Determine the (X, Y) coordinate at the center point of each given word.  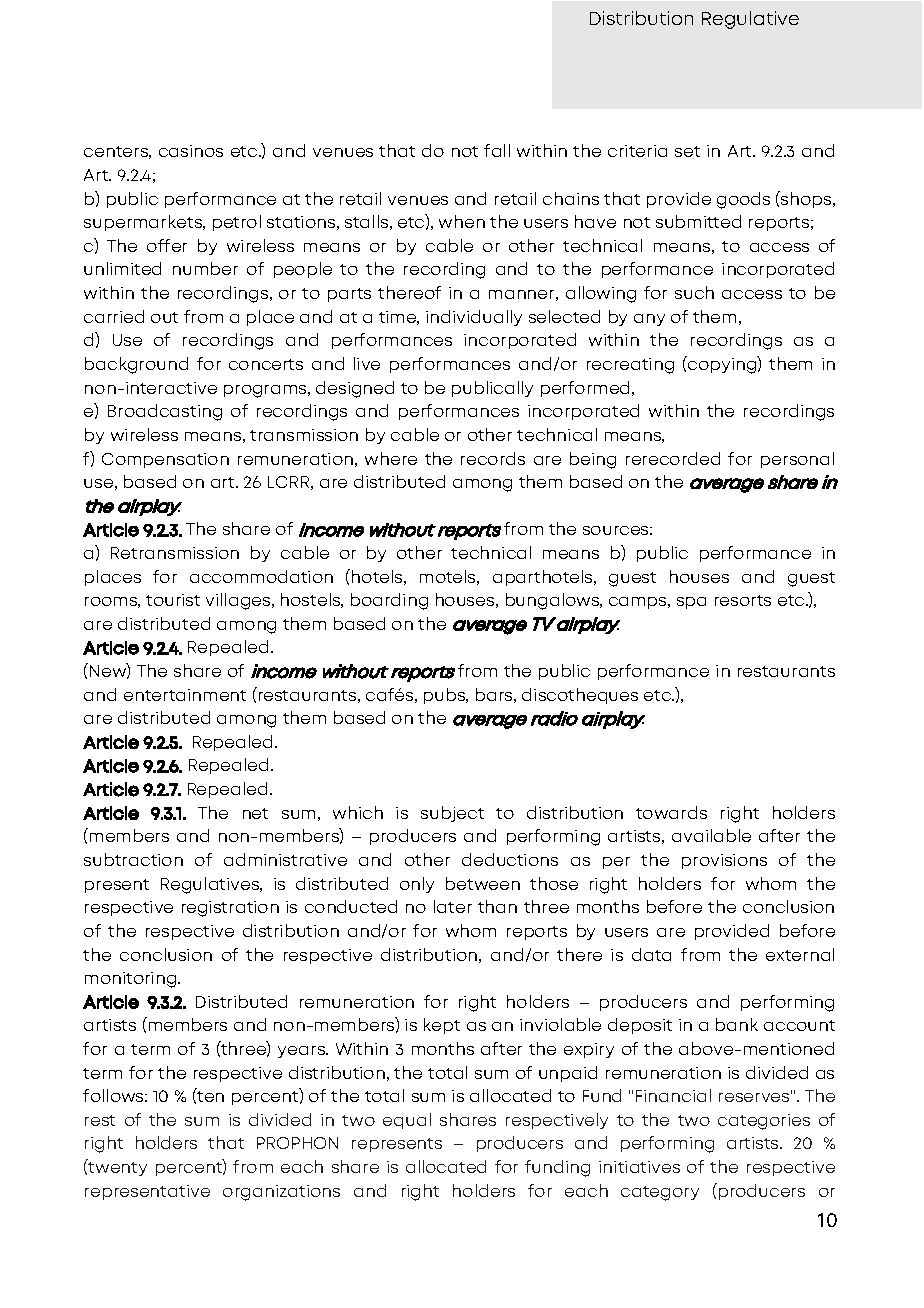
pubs (446, 696)
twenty (117, 1169)
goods (743, 200)
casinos (191, 151)
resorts (743, 600)
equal (407, 1121)
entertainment (185, 695)
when (462, 221)
